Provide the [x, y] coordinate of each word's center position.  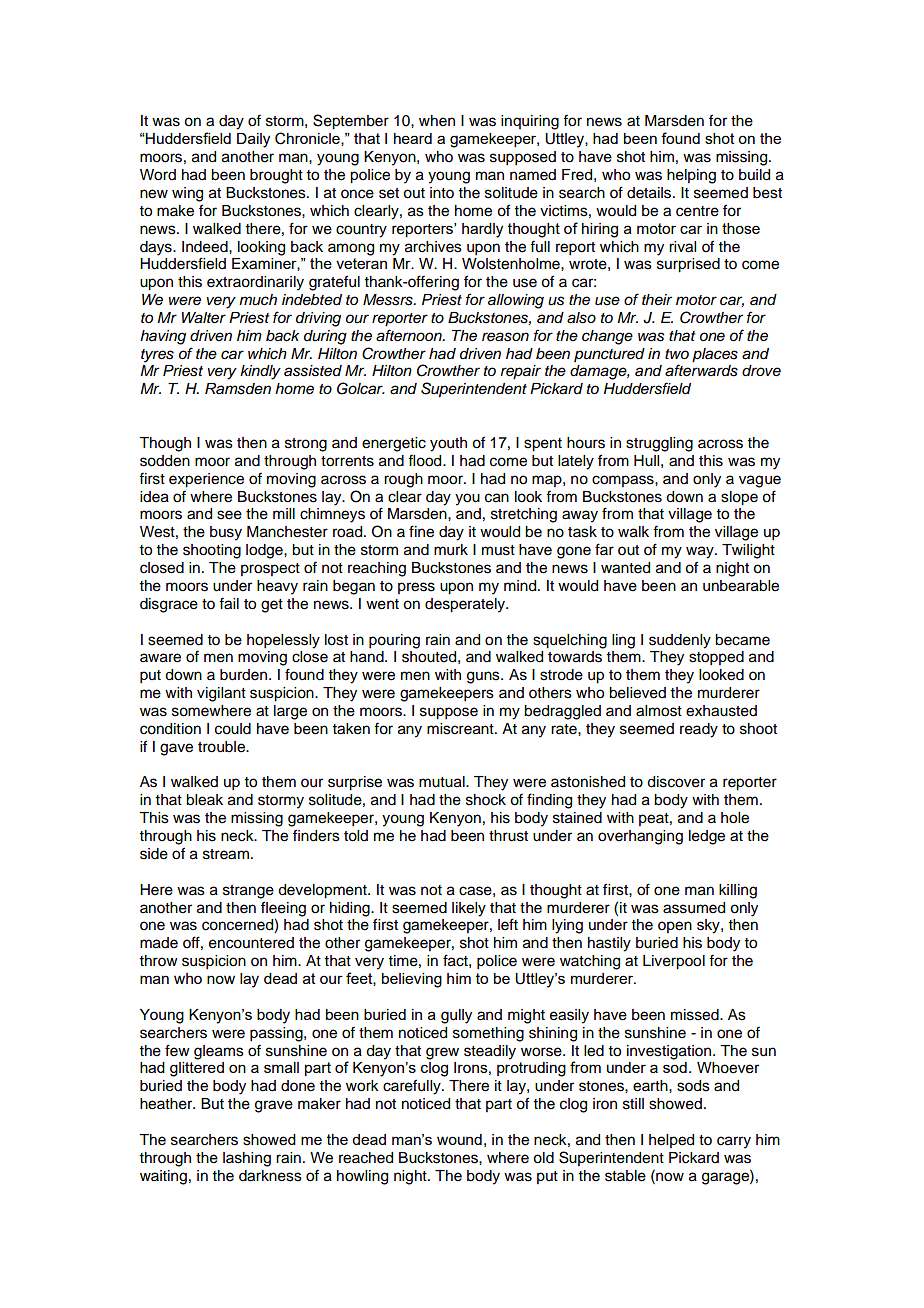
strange [248, 892]
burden [245, 675]
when [437, 121]
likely [469, 909]
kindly [260, 372]
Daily [253, 140]
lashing [247, 1159]
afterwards [701, 370]
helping [691, 176]
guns [484, 677]
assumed [694, 908]
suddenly [680, 641]
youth [448, 444]
